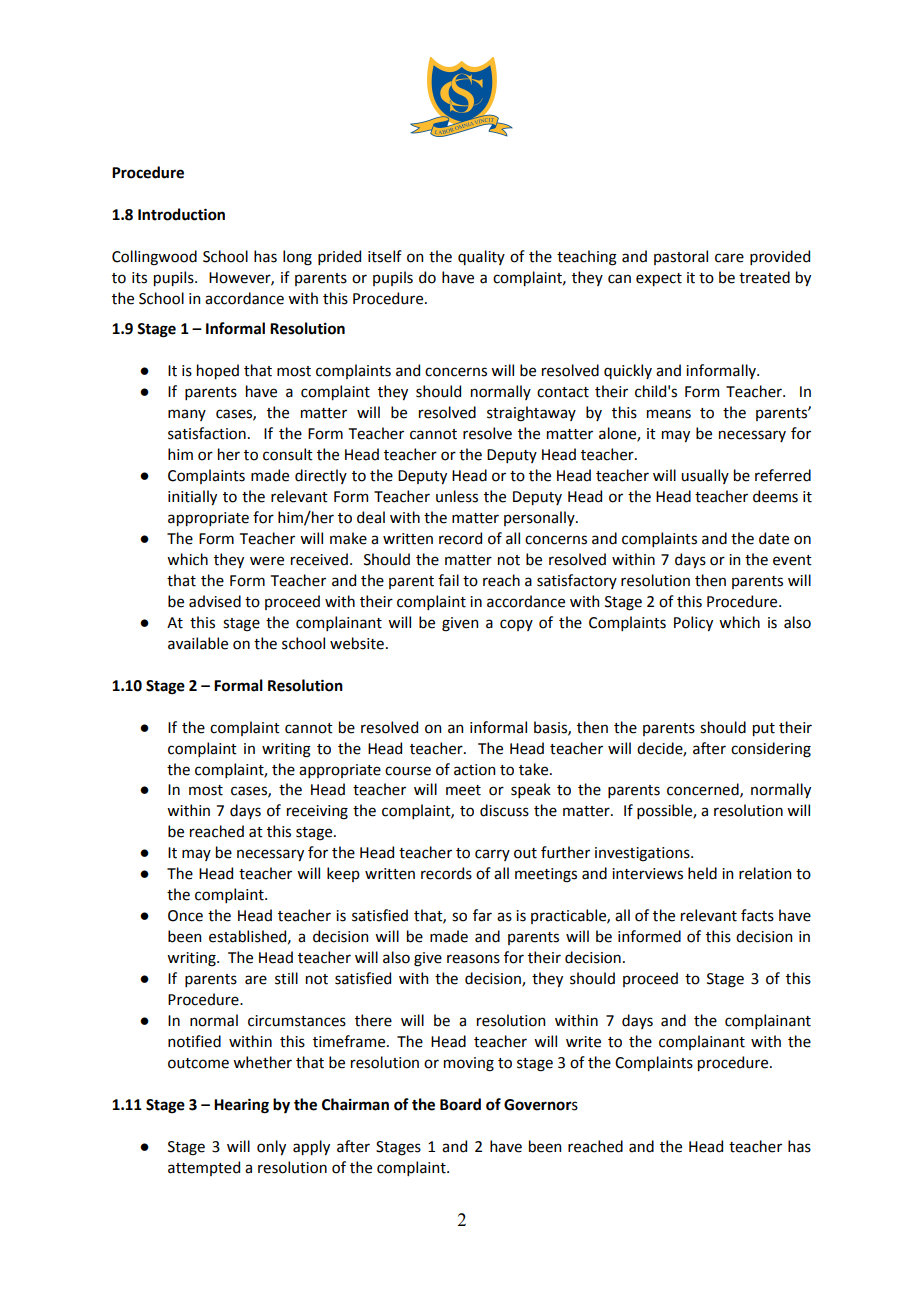 Image resolution: width=924 pixels, height=1308 pixels. What do you see at coordinates (729, 258) in the screenshot?
I see `care` at bounding box center [729, 258].
